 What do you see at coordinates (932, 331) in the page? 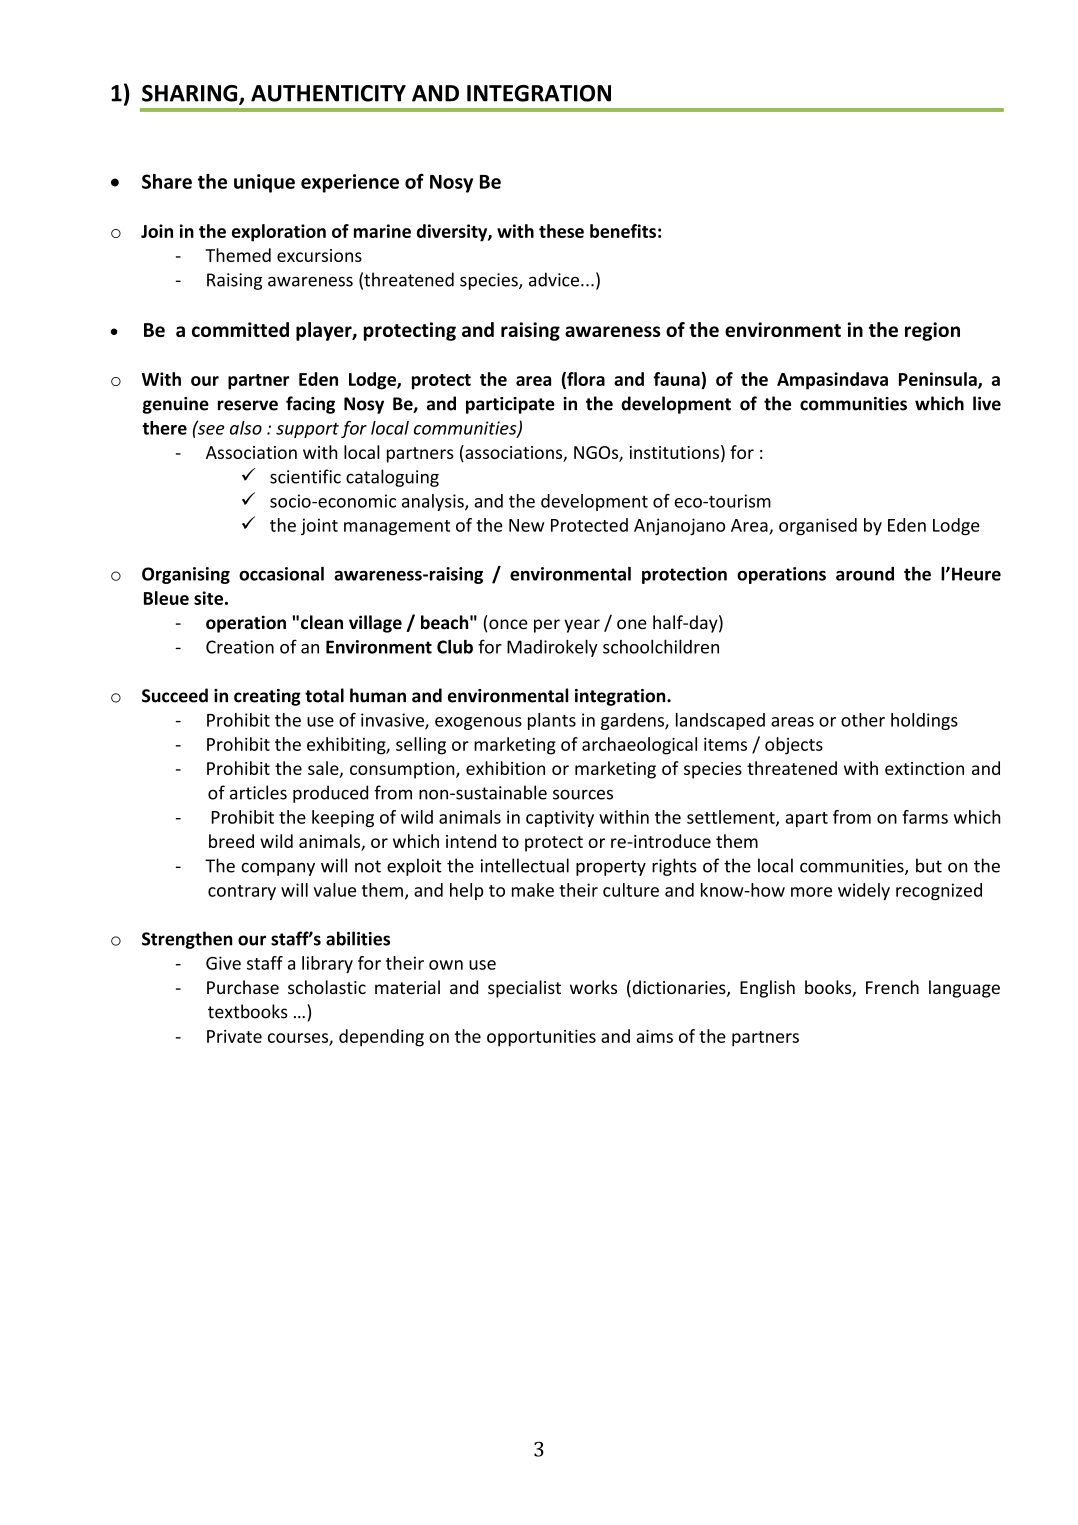
I see `region` at bounding box center [932, 331].
